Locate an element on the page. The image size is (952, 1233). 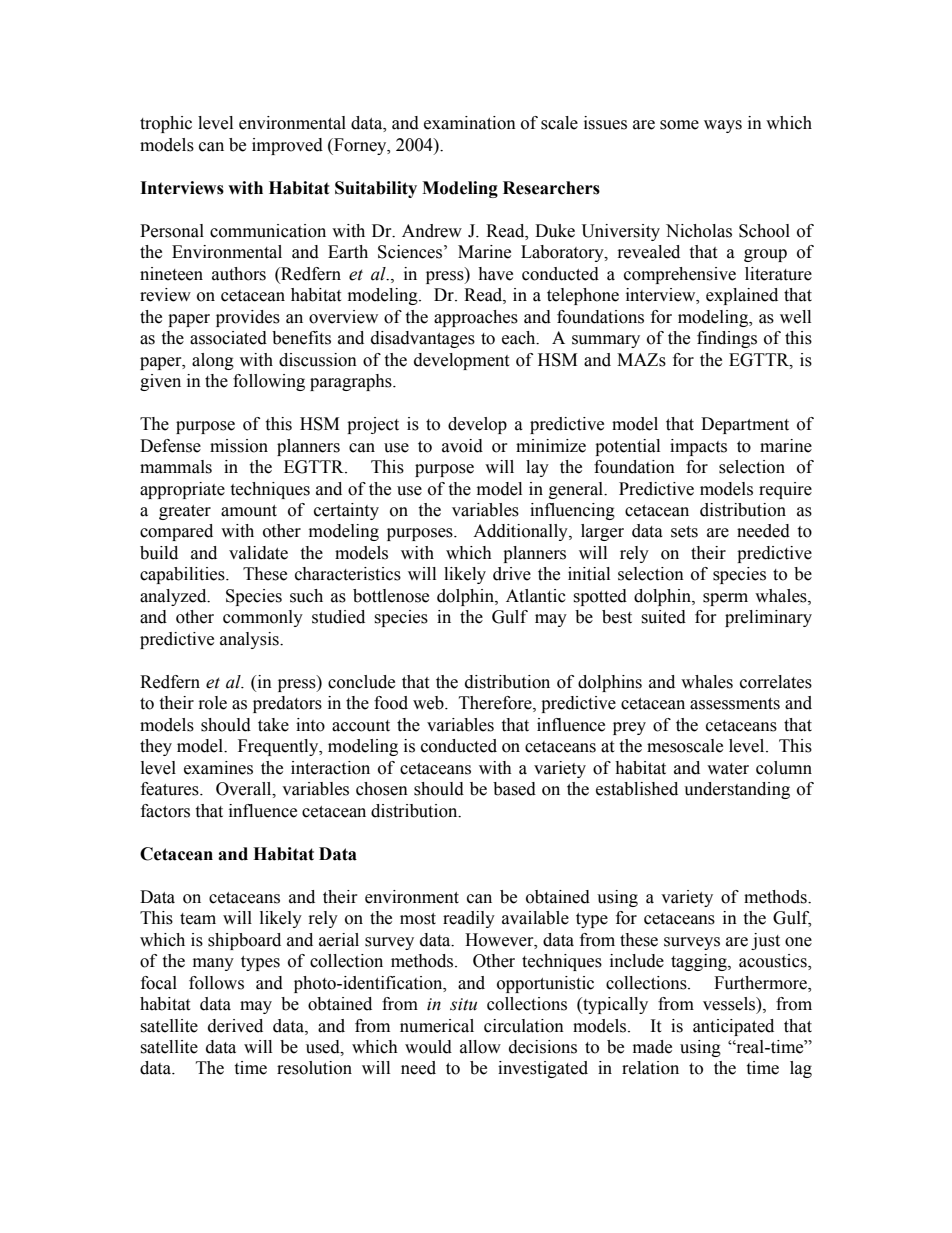
avoid is located at coordinates (462, 446).
